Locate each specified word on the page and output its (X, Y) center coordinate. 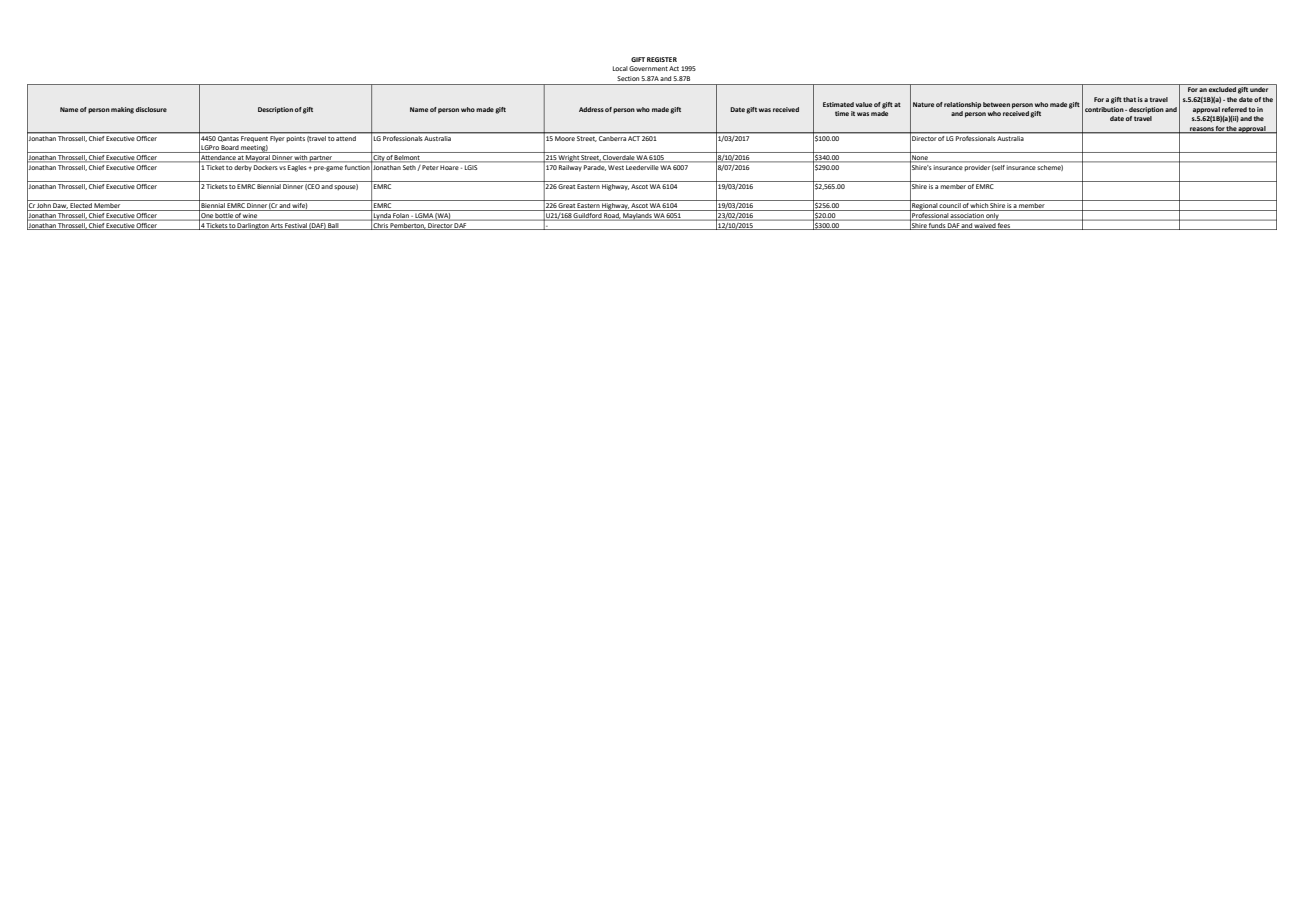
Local (620, 68)
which (979, 207)
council (950, 207)
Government (648, 68)
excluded (1222, 89)
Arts (277, 226)
